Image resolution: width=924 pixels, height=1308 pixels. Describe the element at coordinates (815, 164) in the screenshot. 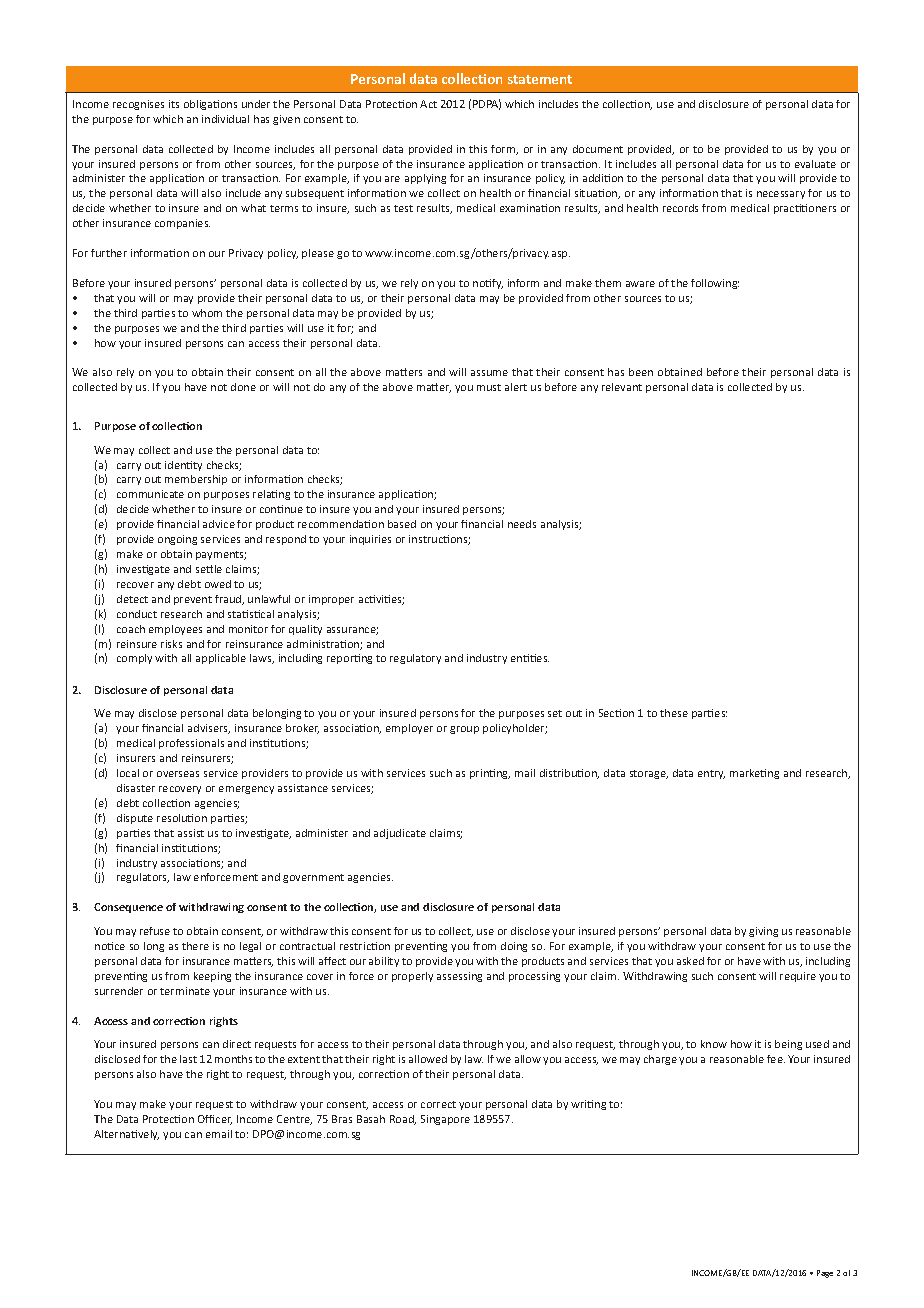

I see `evaluate` at that location.
